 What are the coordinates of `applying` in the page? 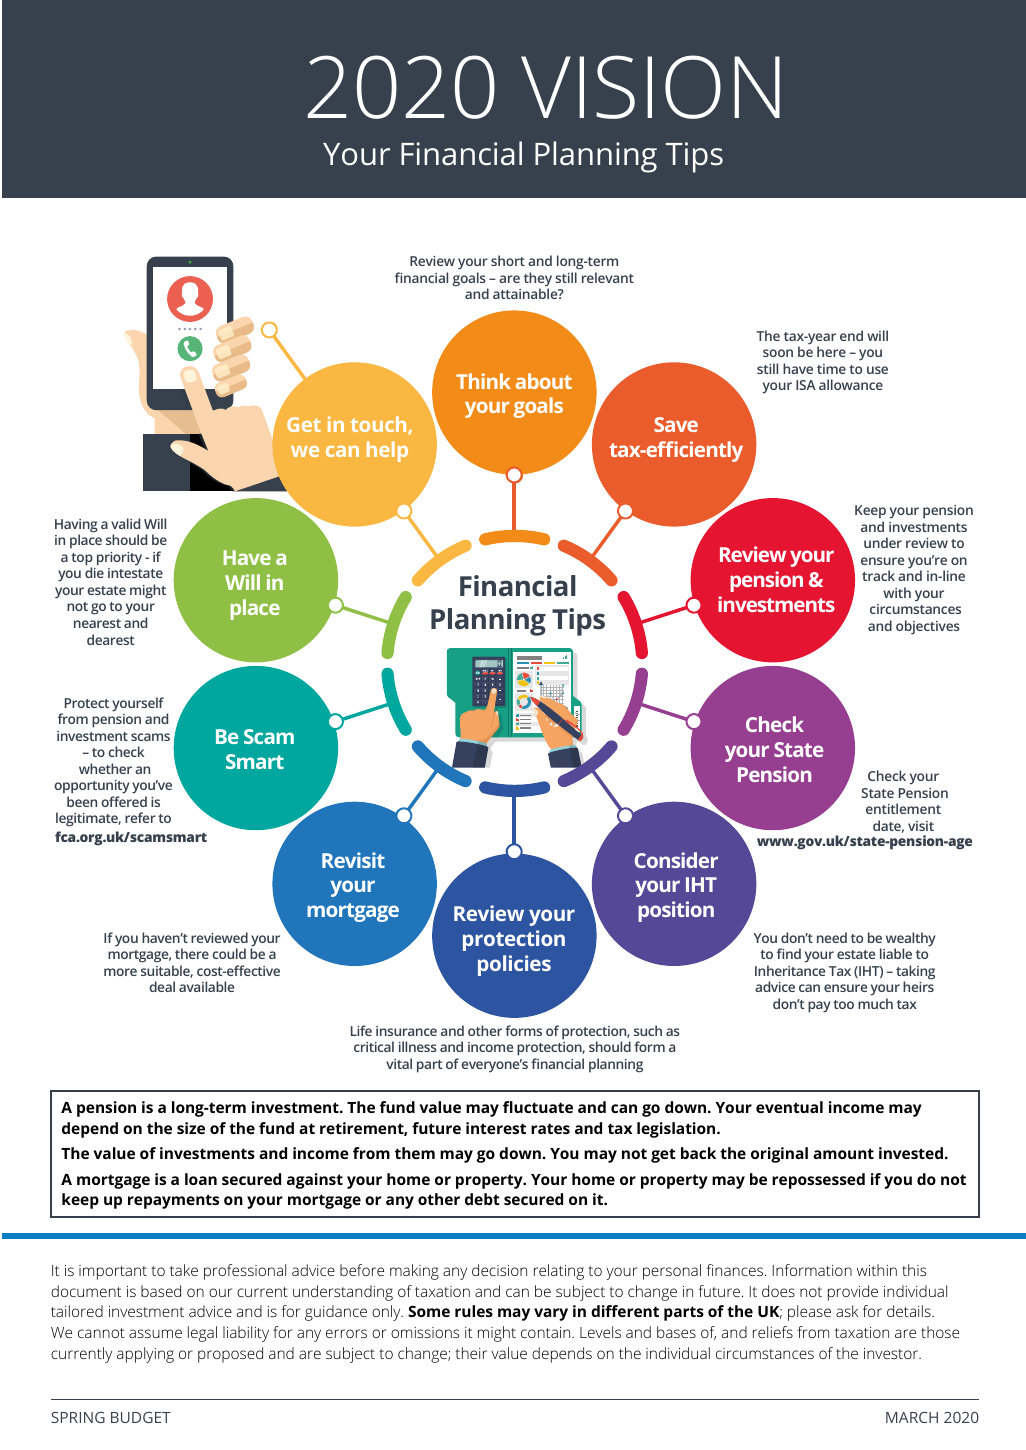 It's located at (145, 1355).
